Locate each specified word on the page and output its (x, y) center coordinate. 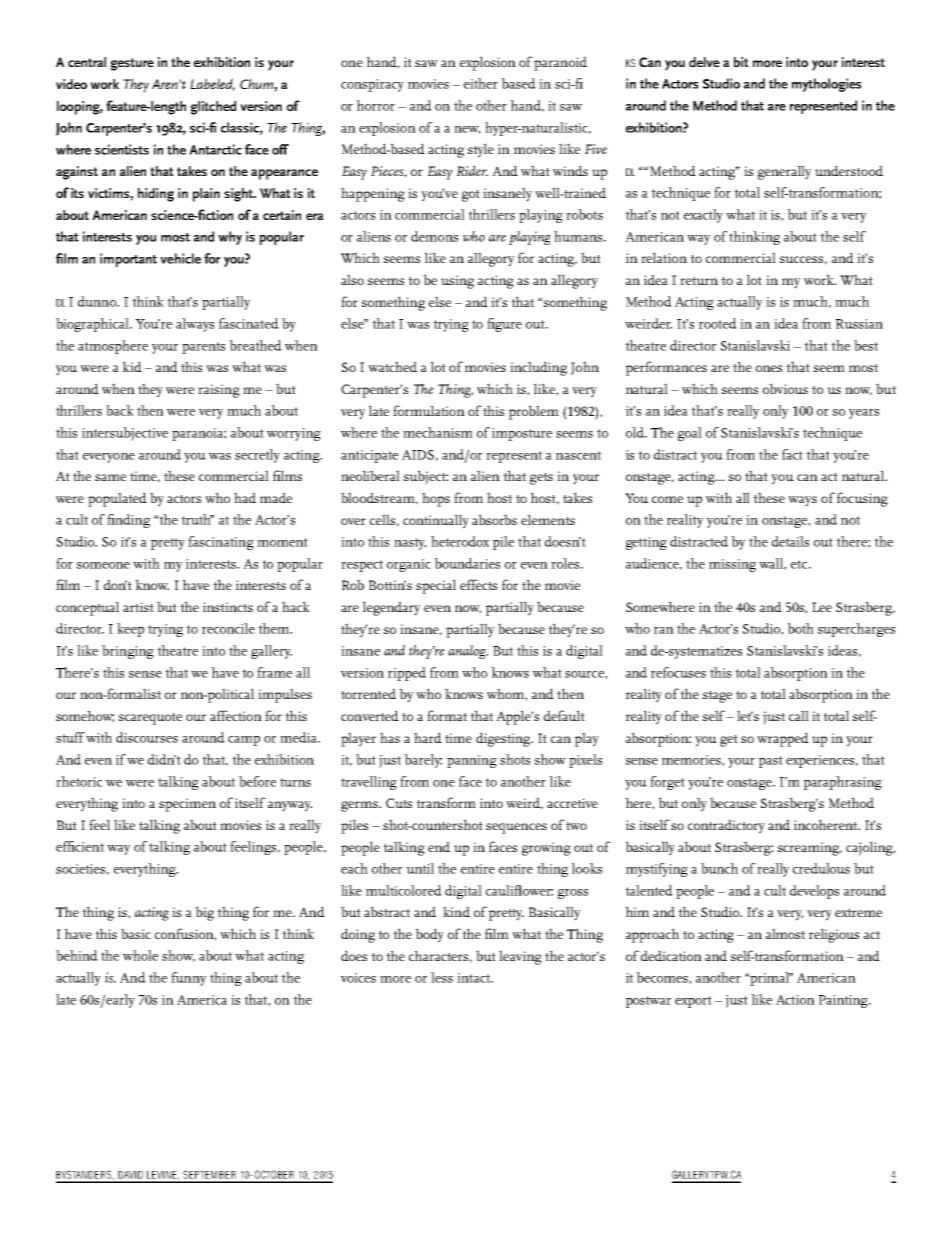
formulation (429, 410)
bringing (128, 652)
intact (474, 978)
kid (132, 366)
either (481, 83)
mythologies (826, 85)
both (800, 628)
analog (468, 652)
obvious (785, 388)
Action (795, 1000)
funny (188, 979)
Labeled (212, 84)
